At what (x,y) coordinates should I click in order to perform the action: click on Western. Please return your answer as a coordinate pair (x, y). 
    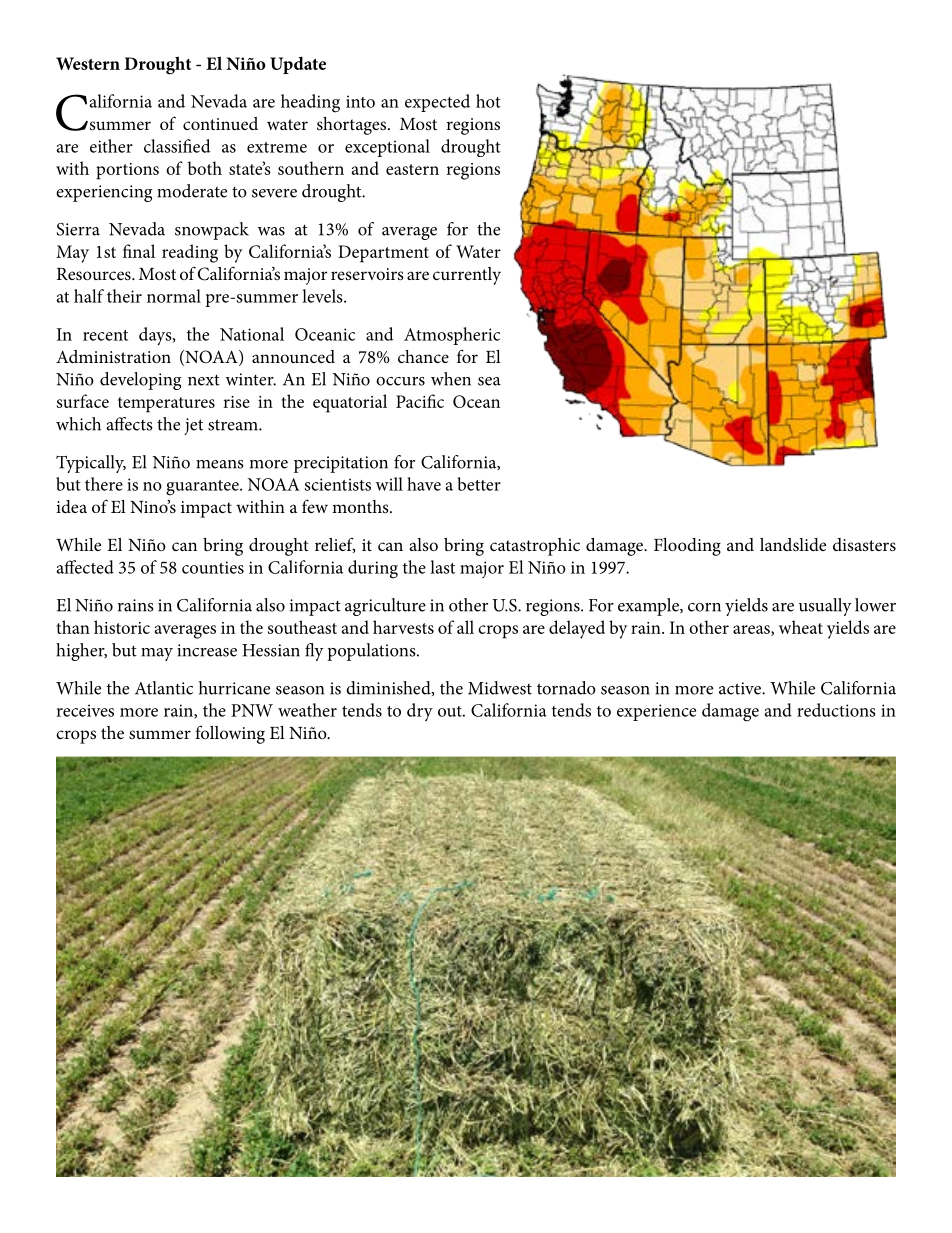
    Looking at the image, I should click on (88, 63).
